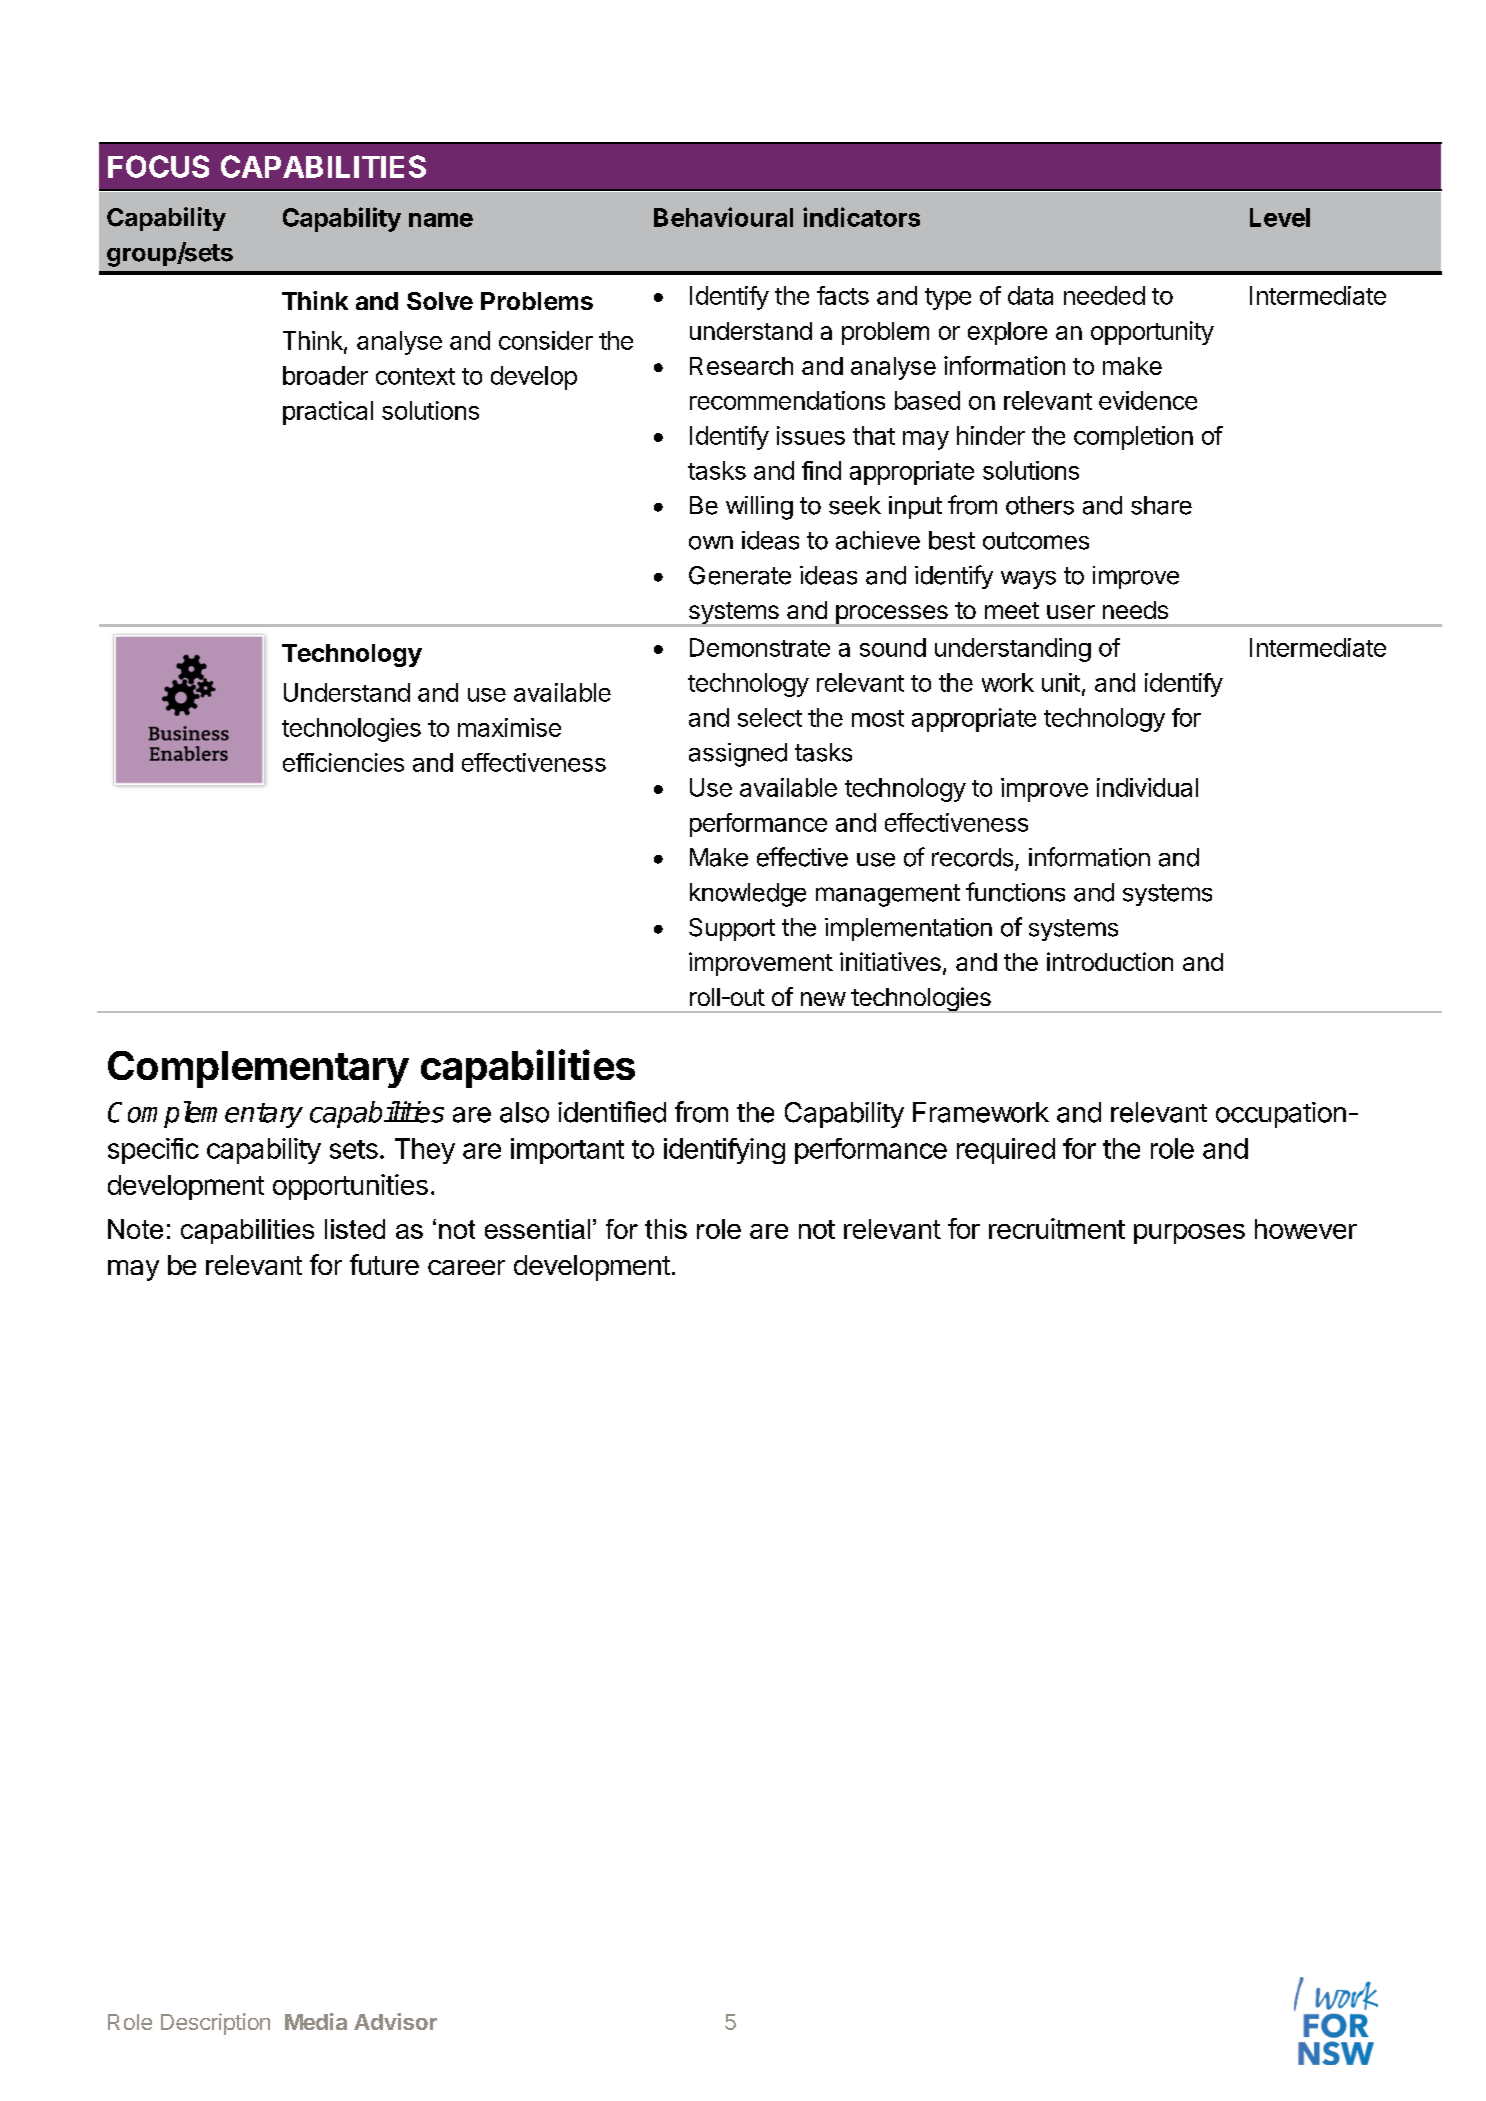 The height and width of the screenshot is (2101, 1486). Describe the element at coordinates (1189, 1234) in the screenshot. I see `purposes` at that location.
